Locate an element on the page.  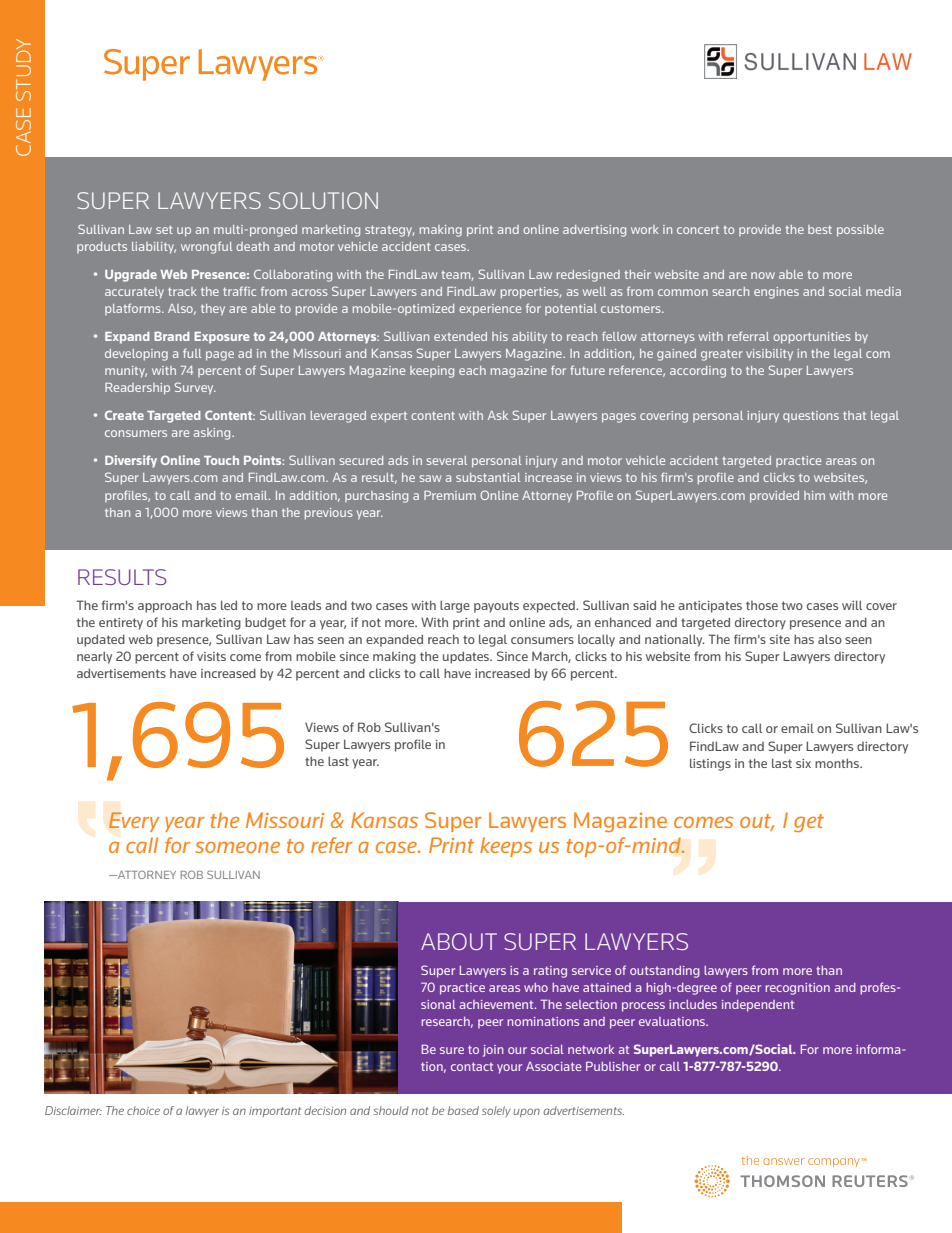
your is located at coordinates (509, 1069).
